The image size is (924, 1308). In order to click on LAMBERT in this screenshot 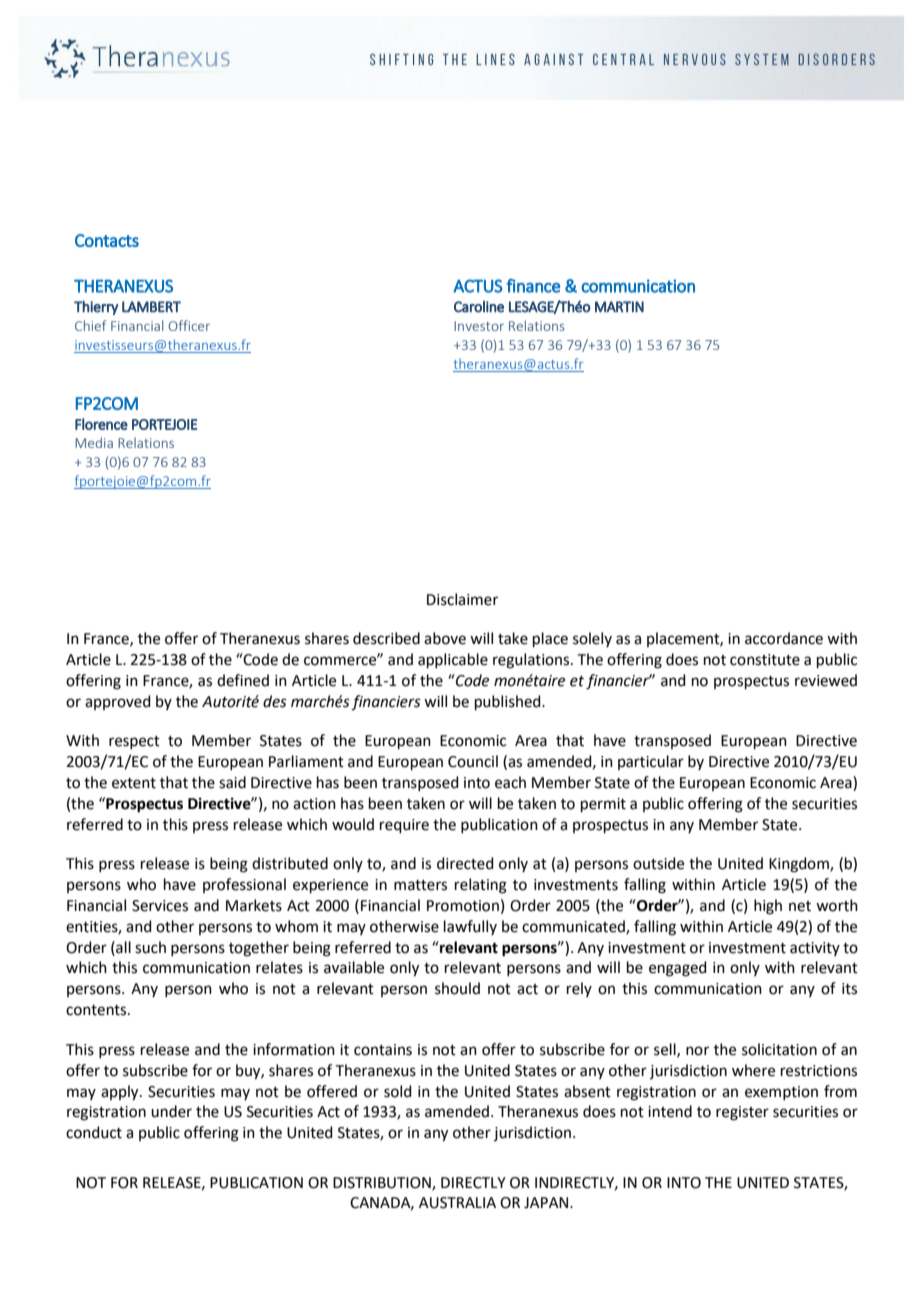, I will do `click(151, 307)`.
